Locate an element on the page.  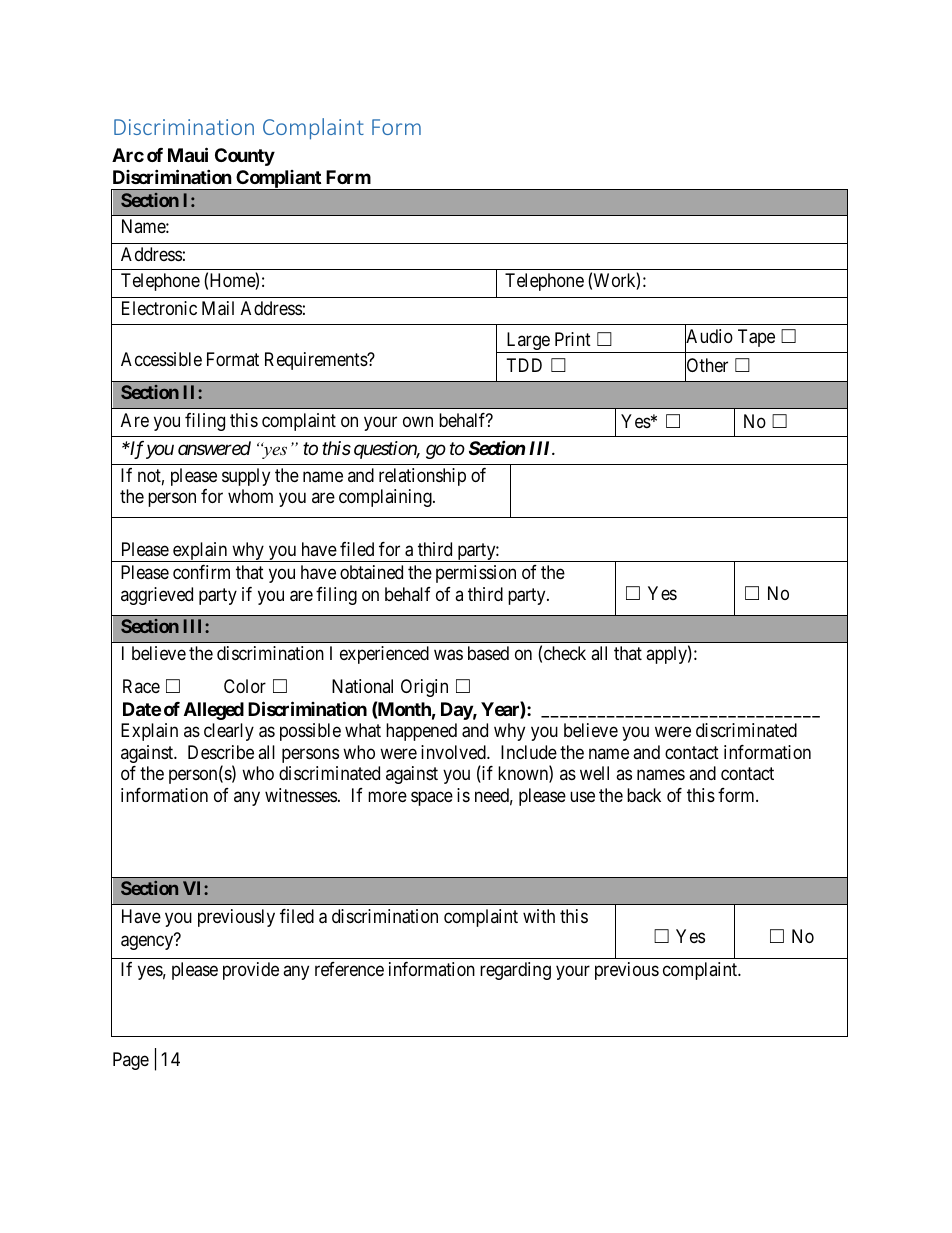
with is located at coordinates (539, 916).
